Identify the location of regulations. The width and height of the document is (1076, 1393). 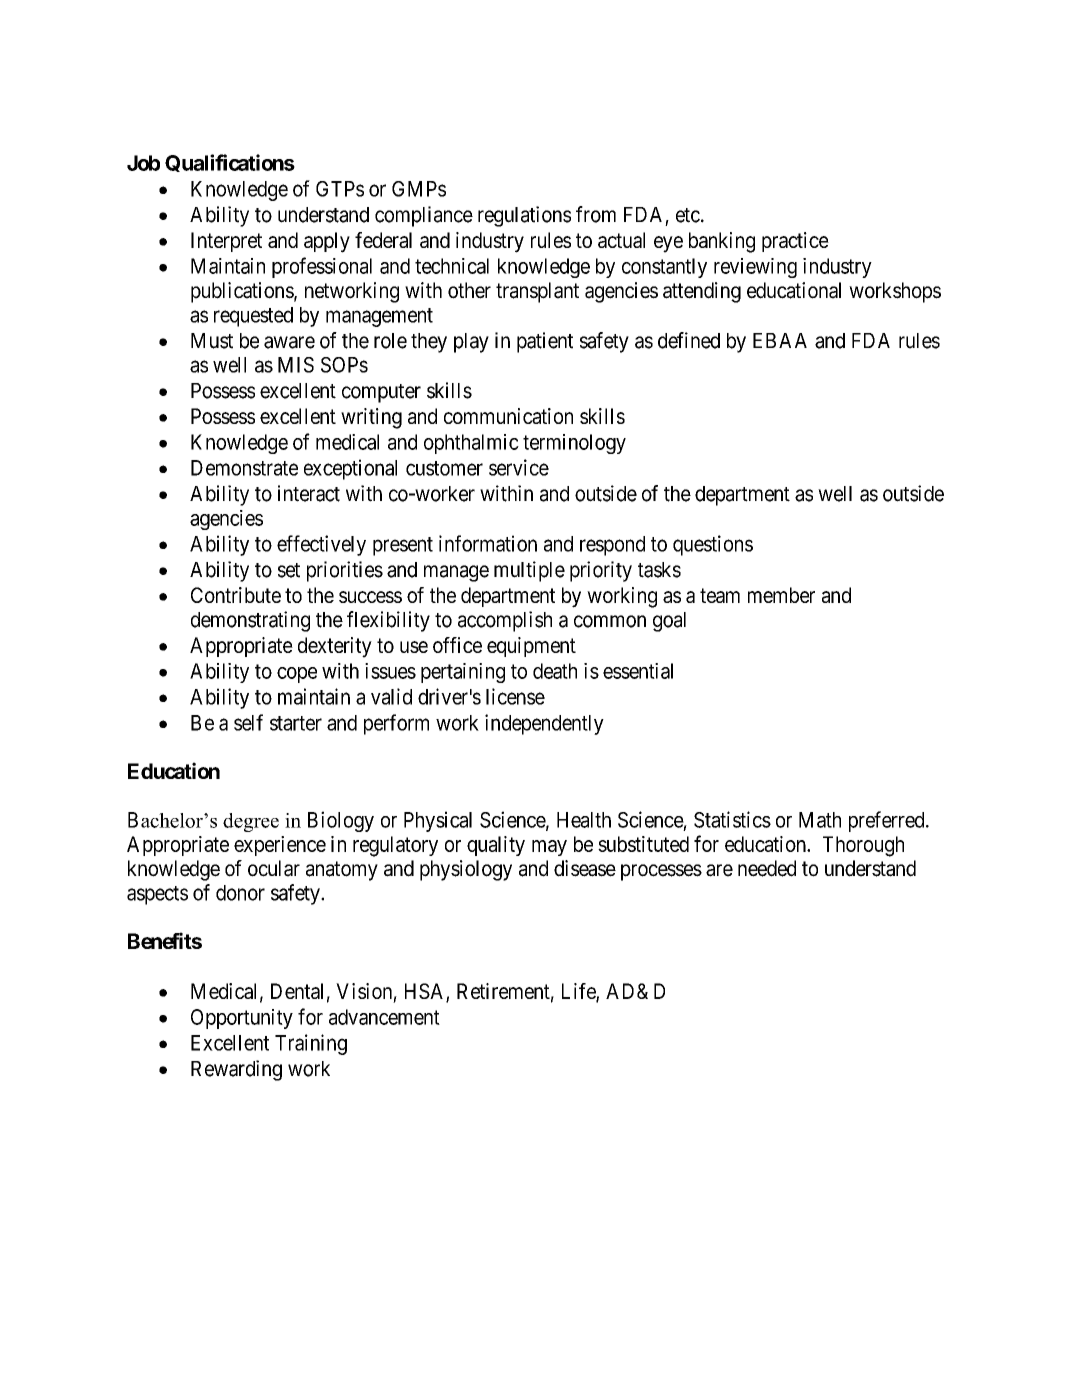
(524, 216).
